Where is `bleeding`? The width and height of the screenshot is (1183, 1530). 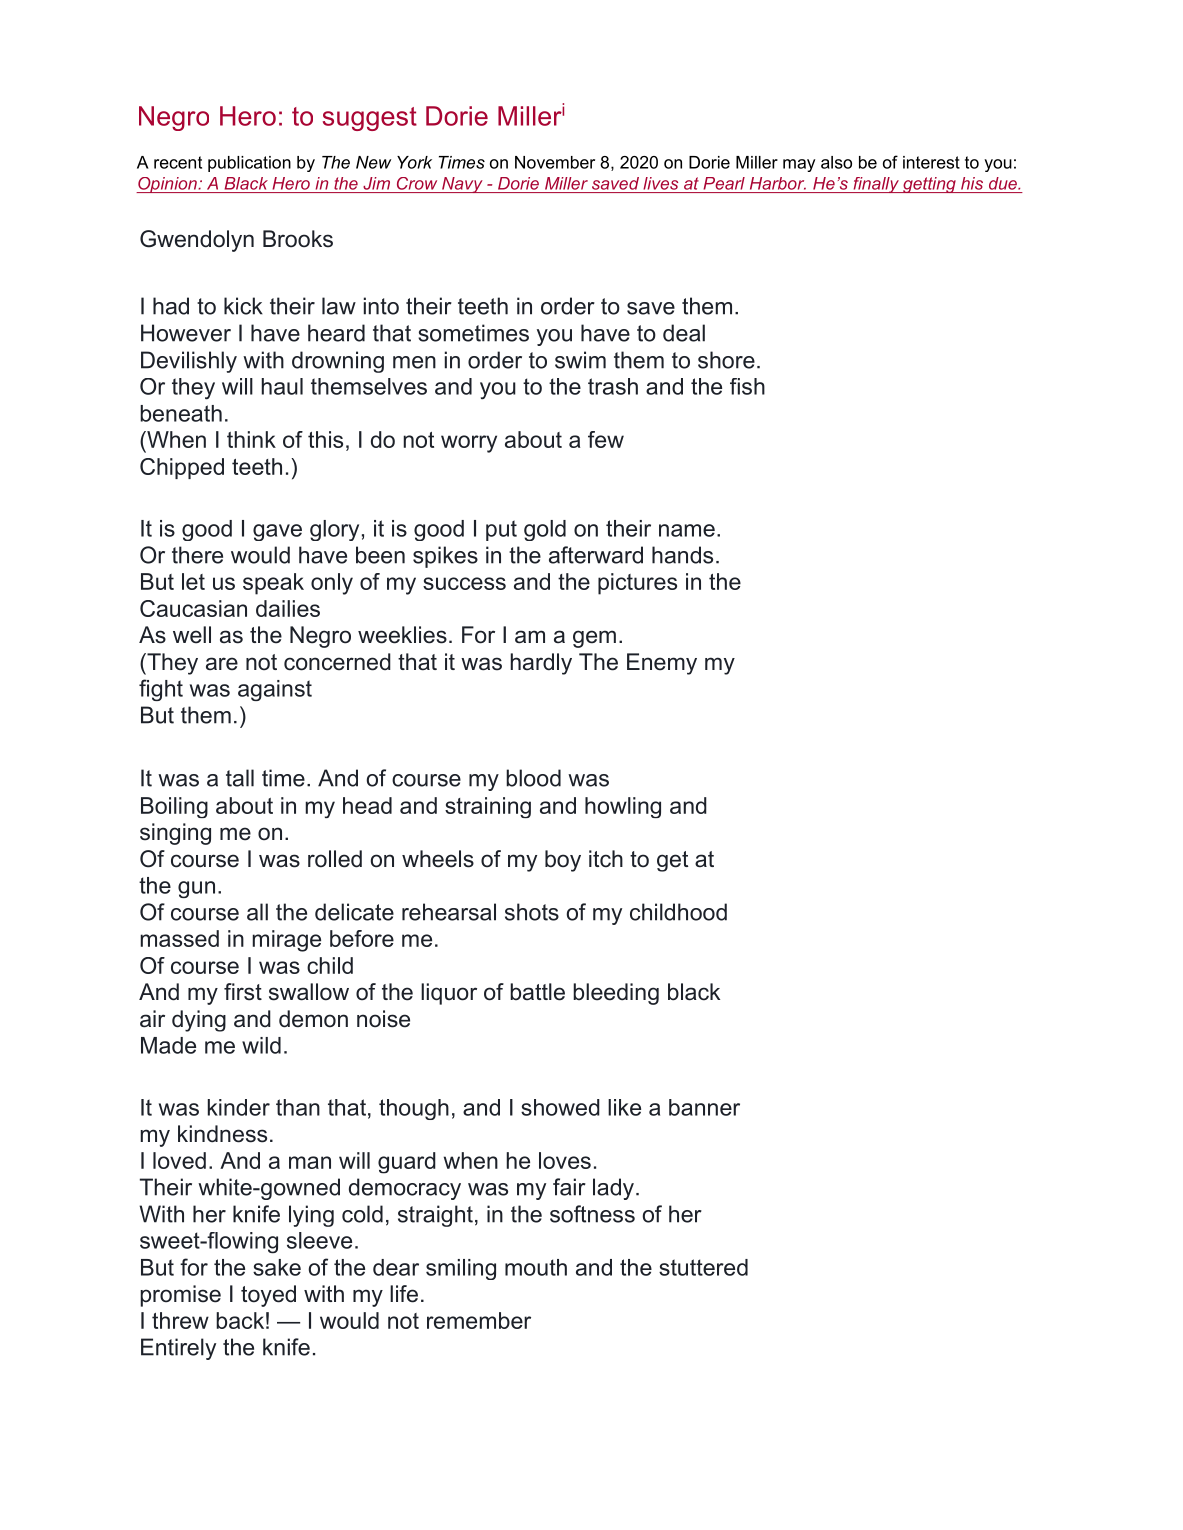
bleeding is located at coordinates (616, 994).
